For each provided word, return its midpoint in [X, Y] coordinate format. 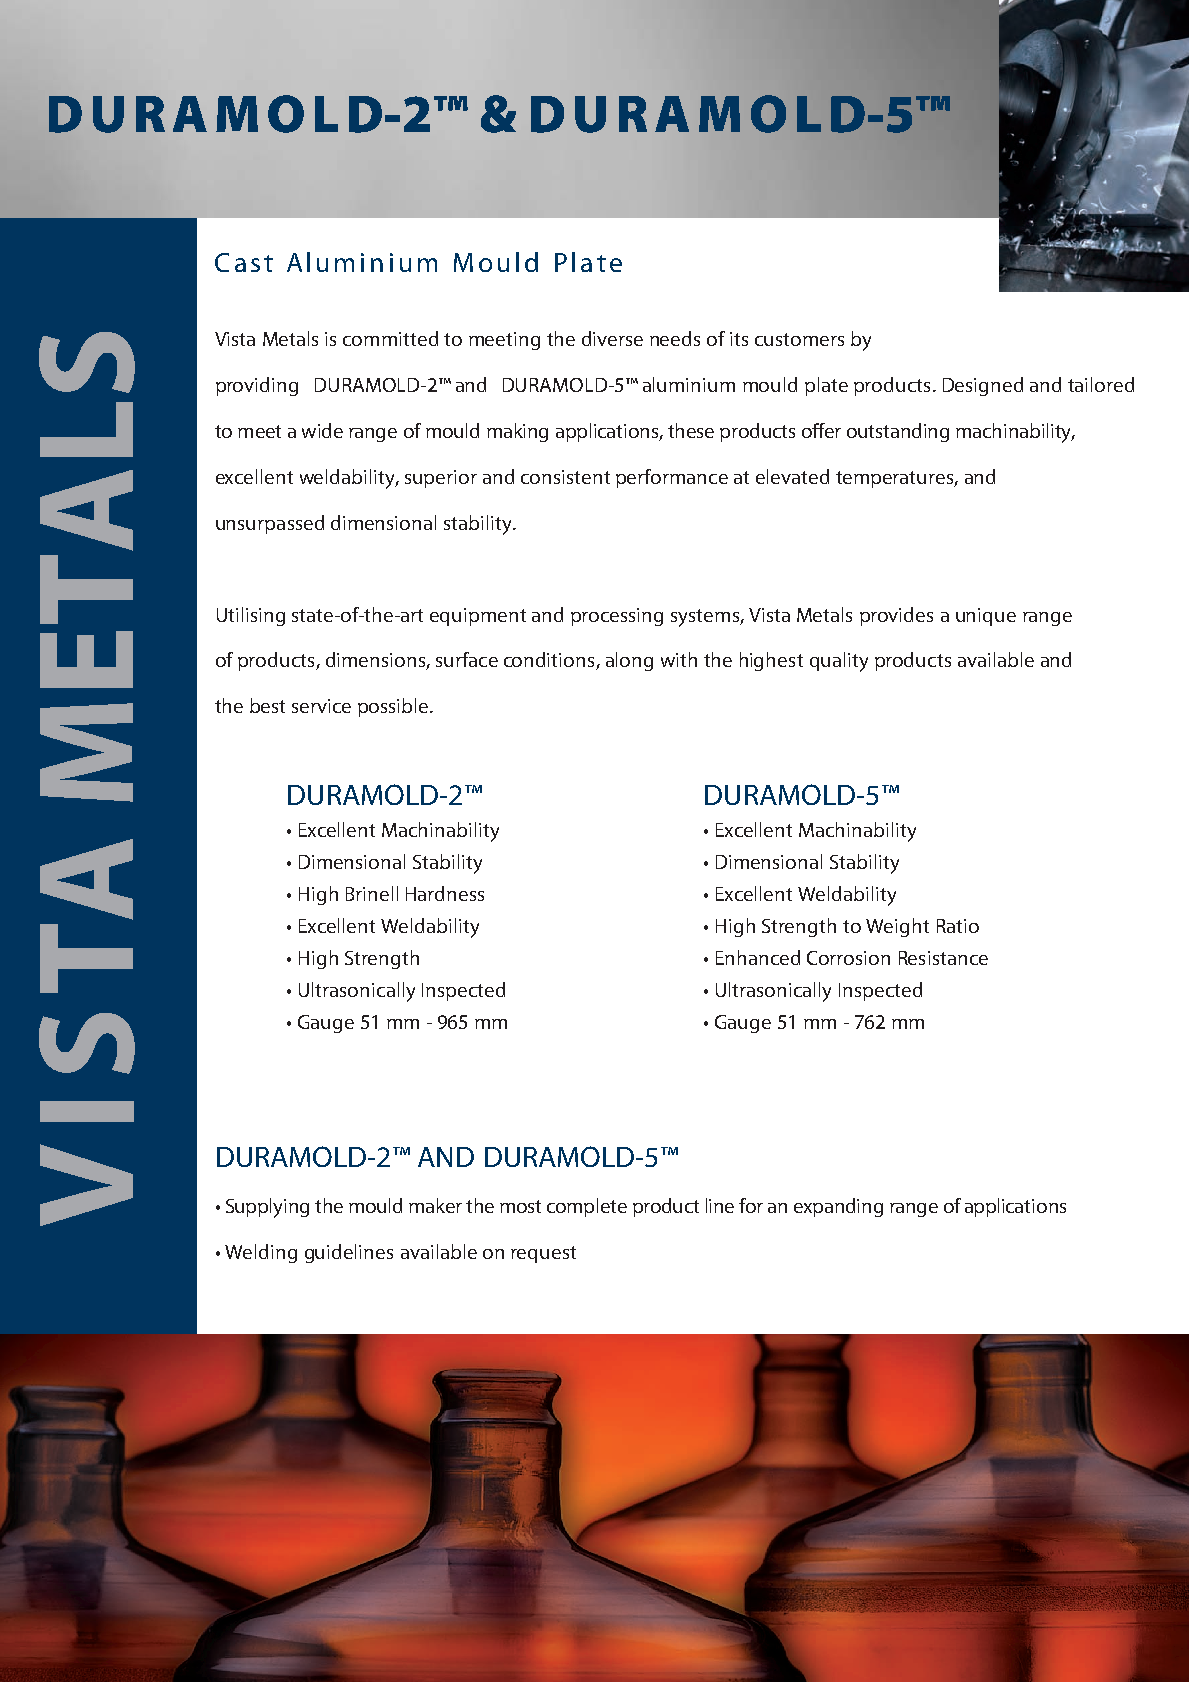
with [679, 659]
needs [675, 338]
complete [587, 1207]
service [321, 706]
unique [986, 617]
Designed [983, 386]
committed [390, 338]
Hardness [445, 893]
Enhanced [758, 957]
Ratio [958, 926]
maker [435, 1205]
